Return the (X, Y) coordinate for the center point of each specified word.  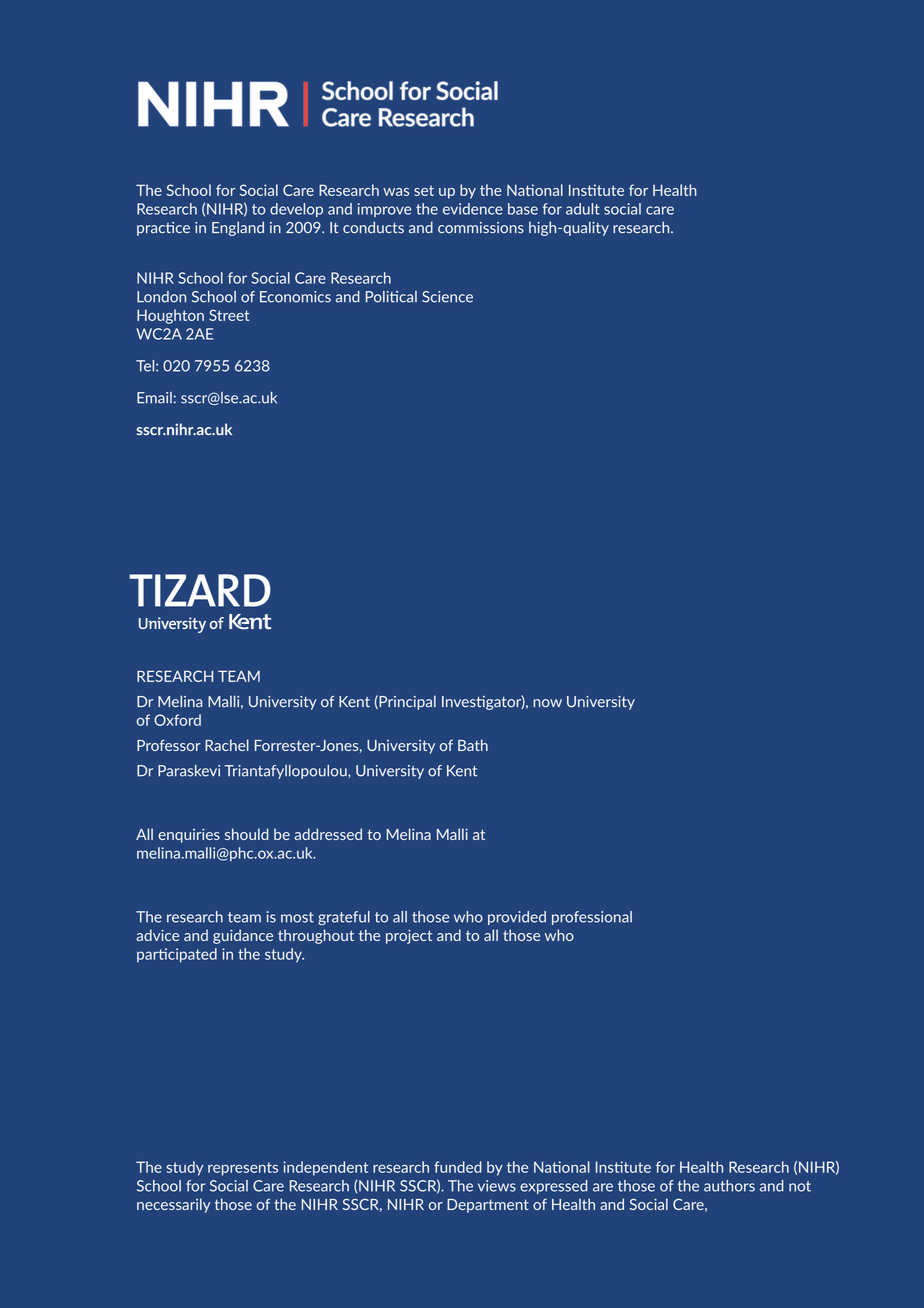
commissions (481, 228)
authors (729, 1186)
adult (583, 209)
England (238, 228)
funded (458, 1167)
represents (243, 1169)
